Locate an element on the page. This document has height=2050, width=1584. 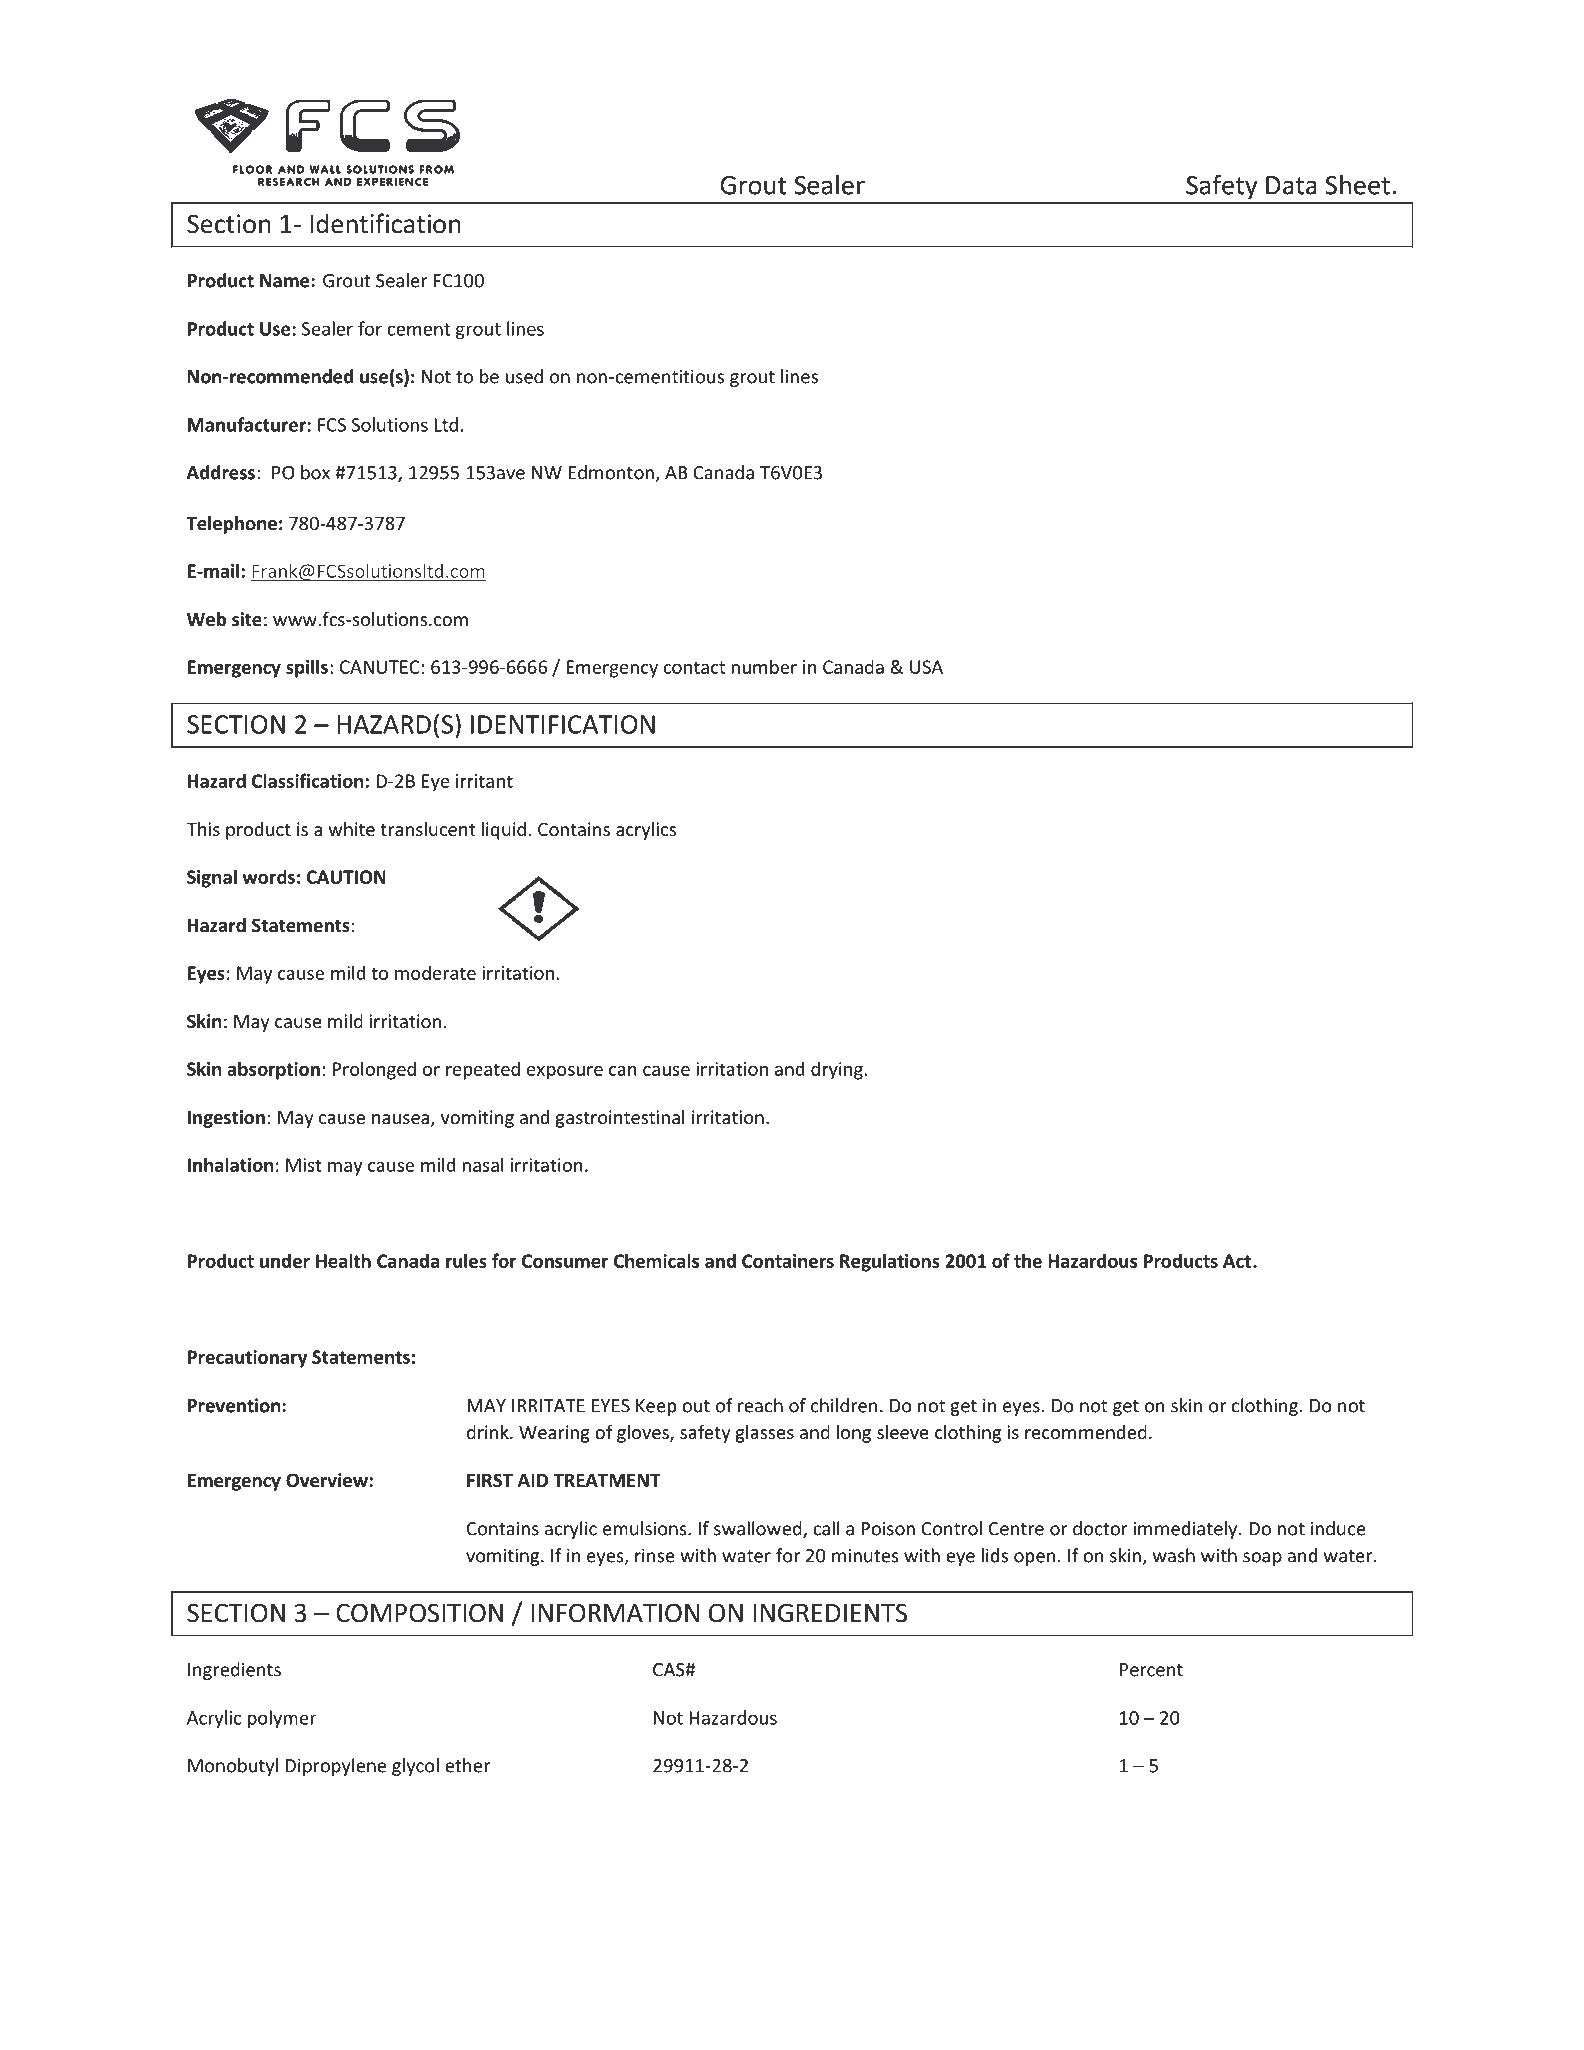
Containers is located at coordinates (788, 1261).
